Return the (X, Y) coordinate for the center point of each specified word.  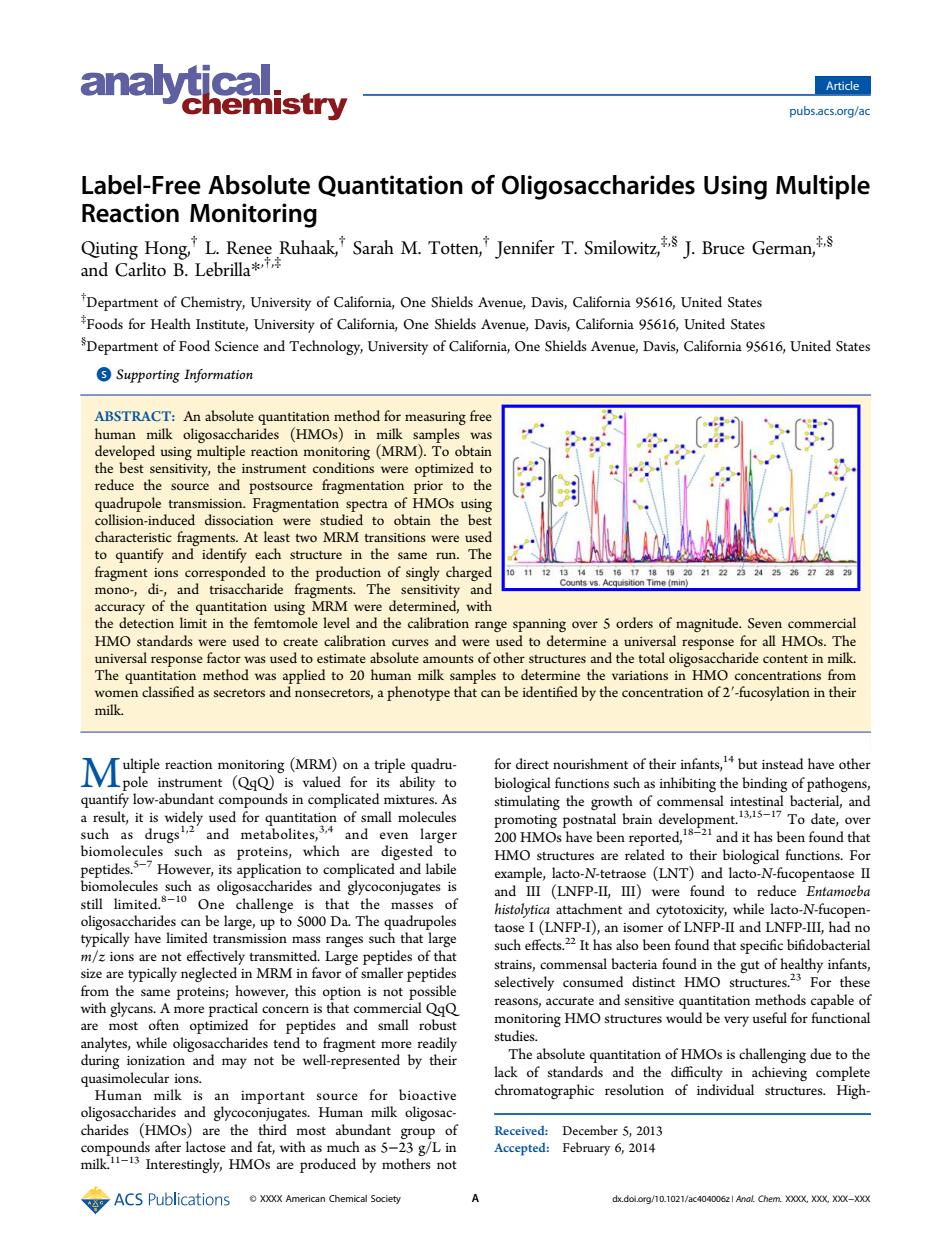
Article (842, 85)
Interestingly (184, 1165)
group (418, 1133)
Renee (249, 248)
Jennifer (525, 249)
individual (725, 1089)
